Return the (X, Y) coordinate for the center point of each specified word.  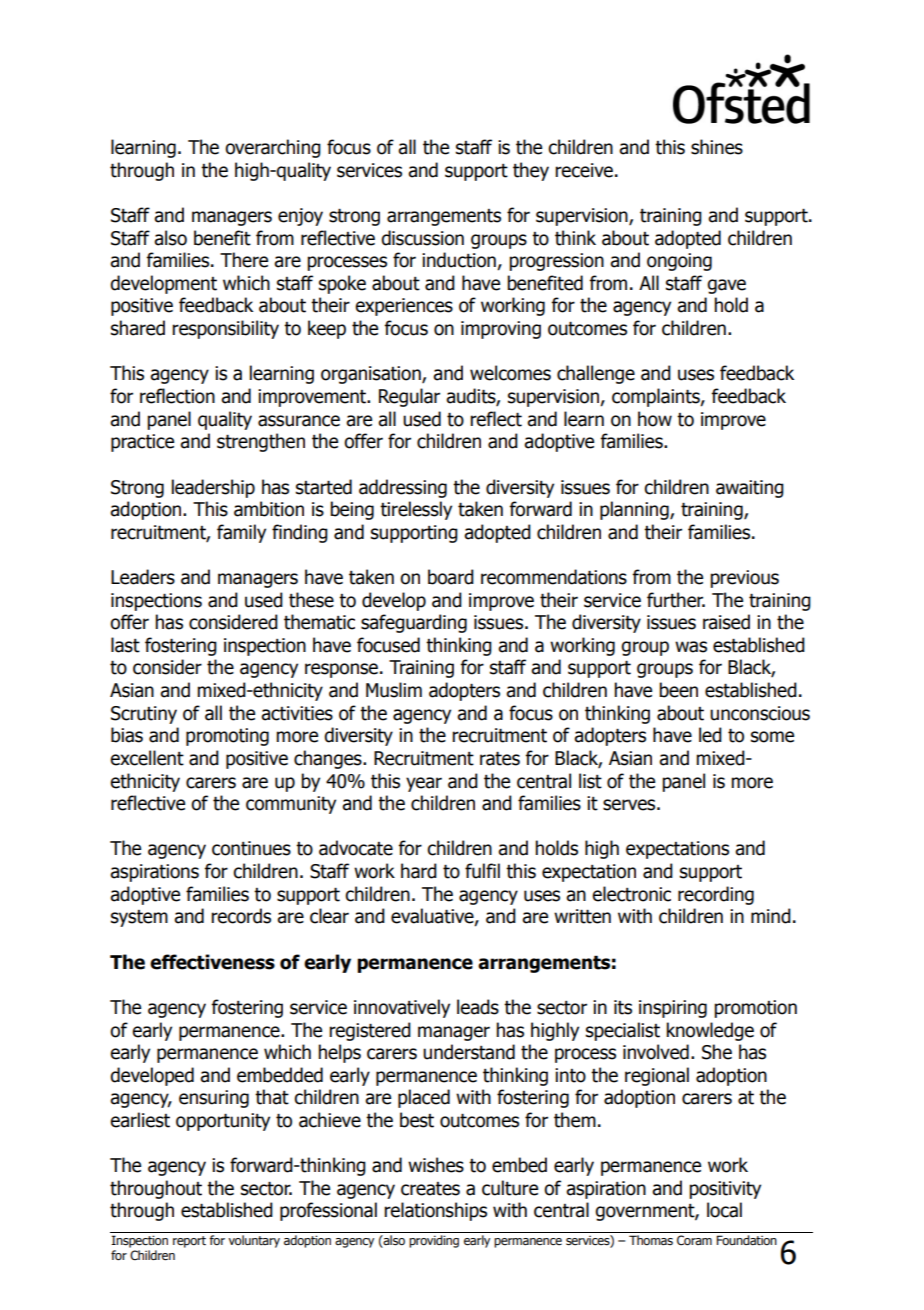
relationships (435, 1211)
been (678, 690)
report (189, 1242)
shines (717, 147)
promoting (227, 737)
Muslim (394, 690)
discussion (422, 238)
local (724, 1210)
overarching (273, 148)
